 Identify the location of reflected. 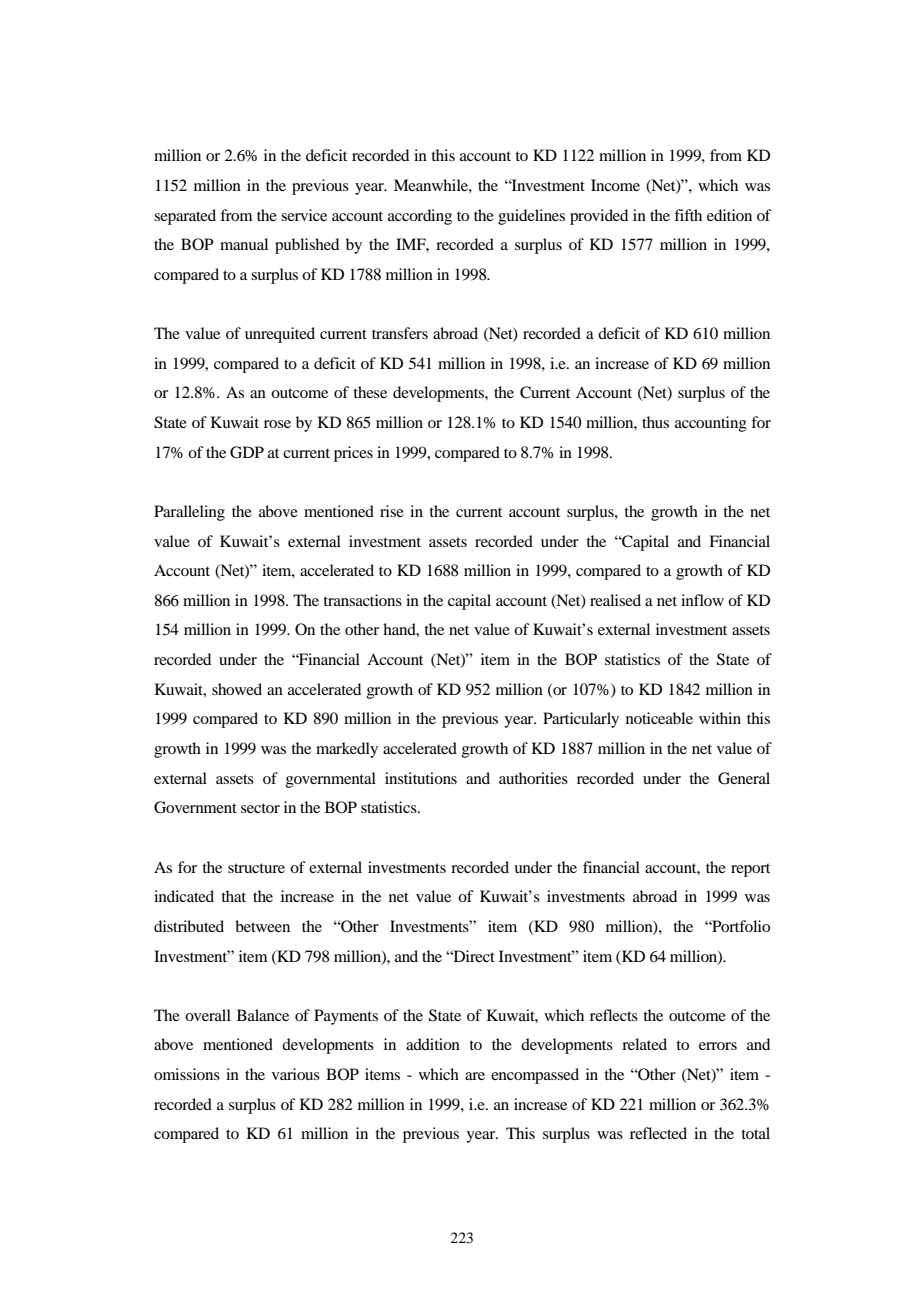
(658, 1133).
